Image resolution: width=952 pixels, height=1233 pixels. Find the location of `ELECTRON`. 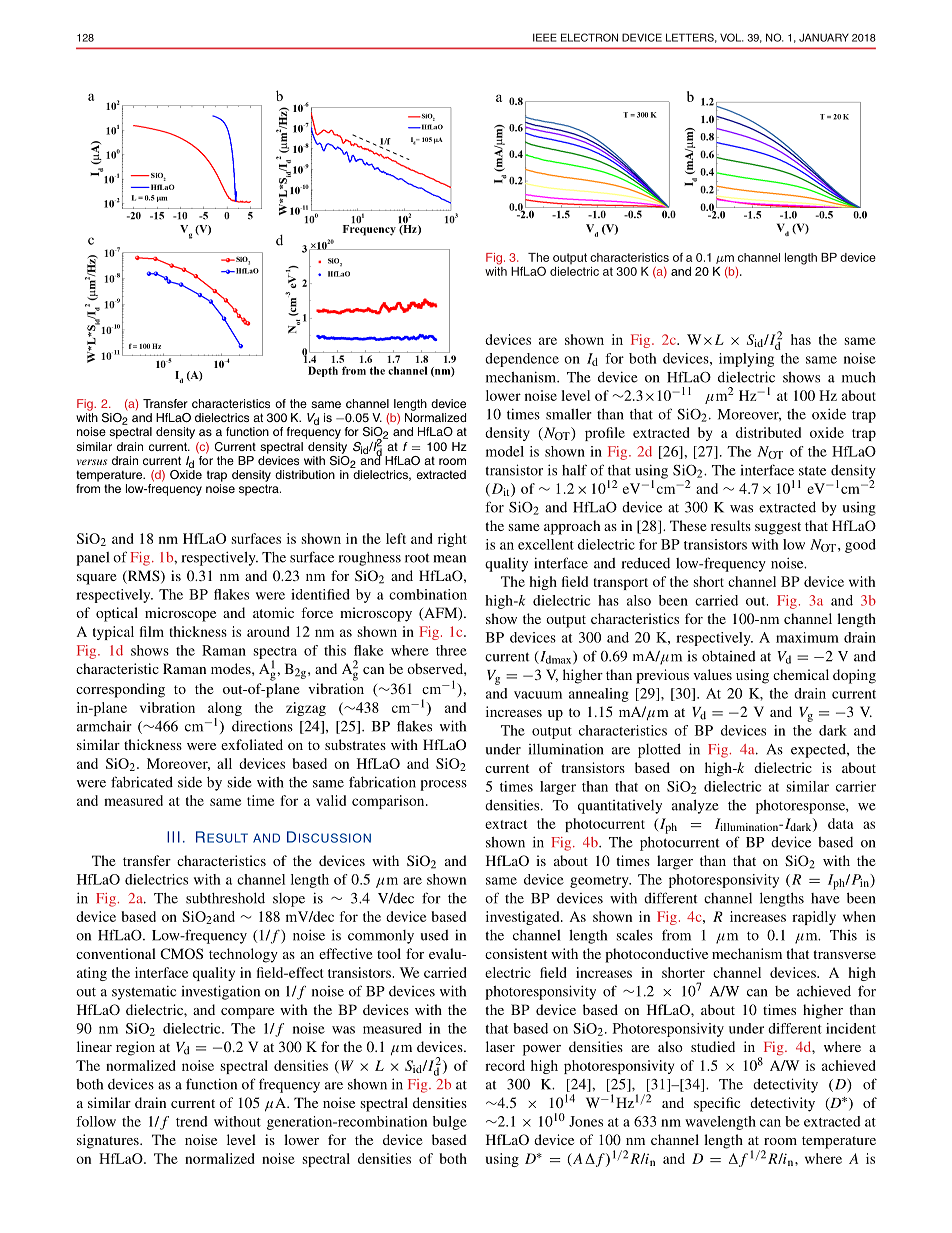

ELECTRON is located at coordinates (589, 37).
